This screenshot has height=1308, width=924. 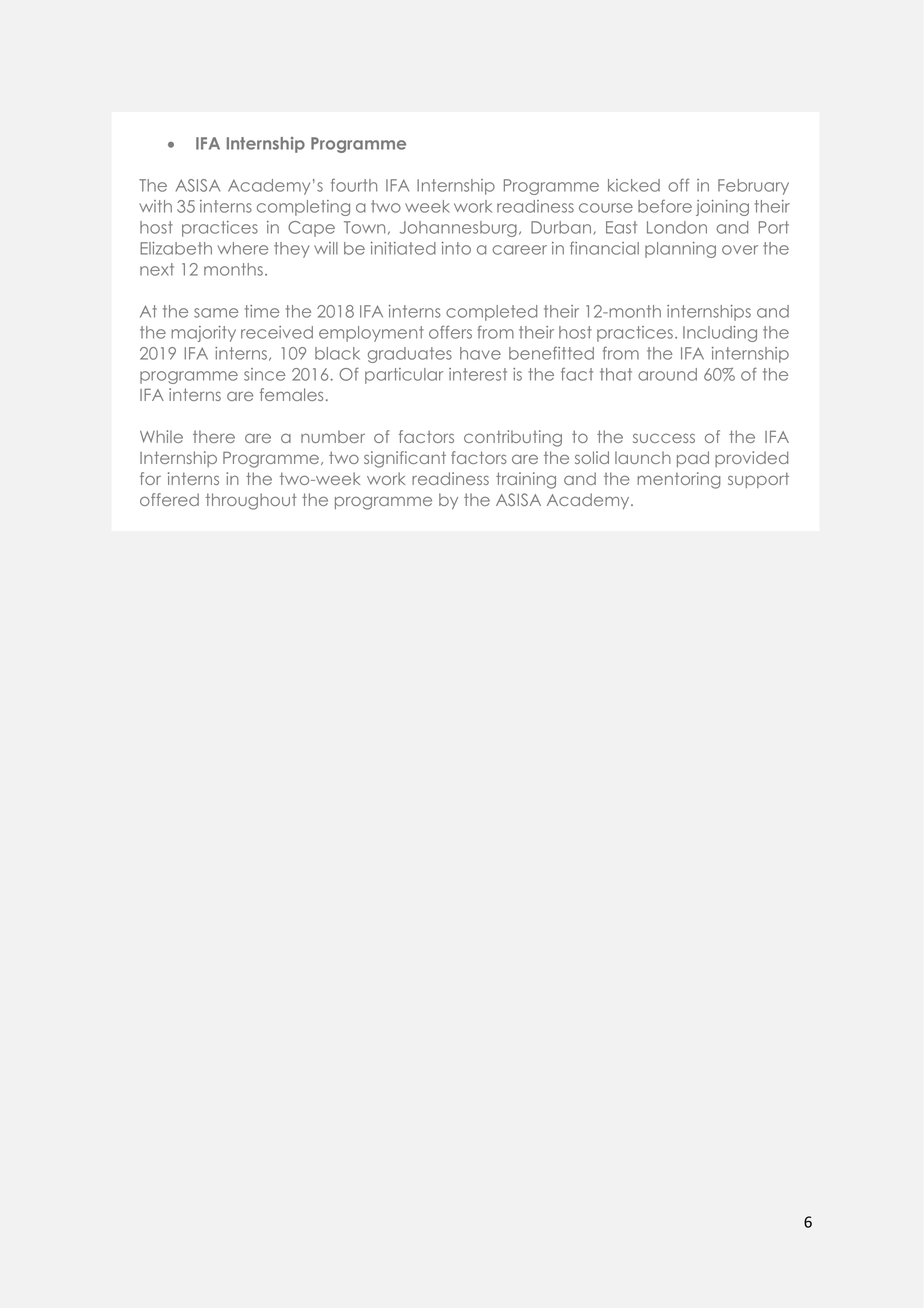 I want to click on same, so click(x=216, y=313).
